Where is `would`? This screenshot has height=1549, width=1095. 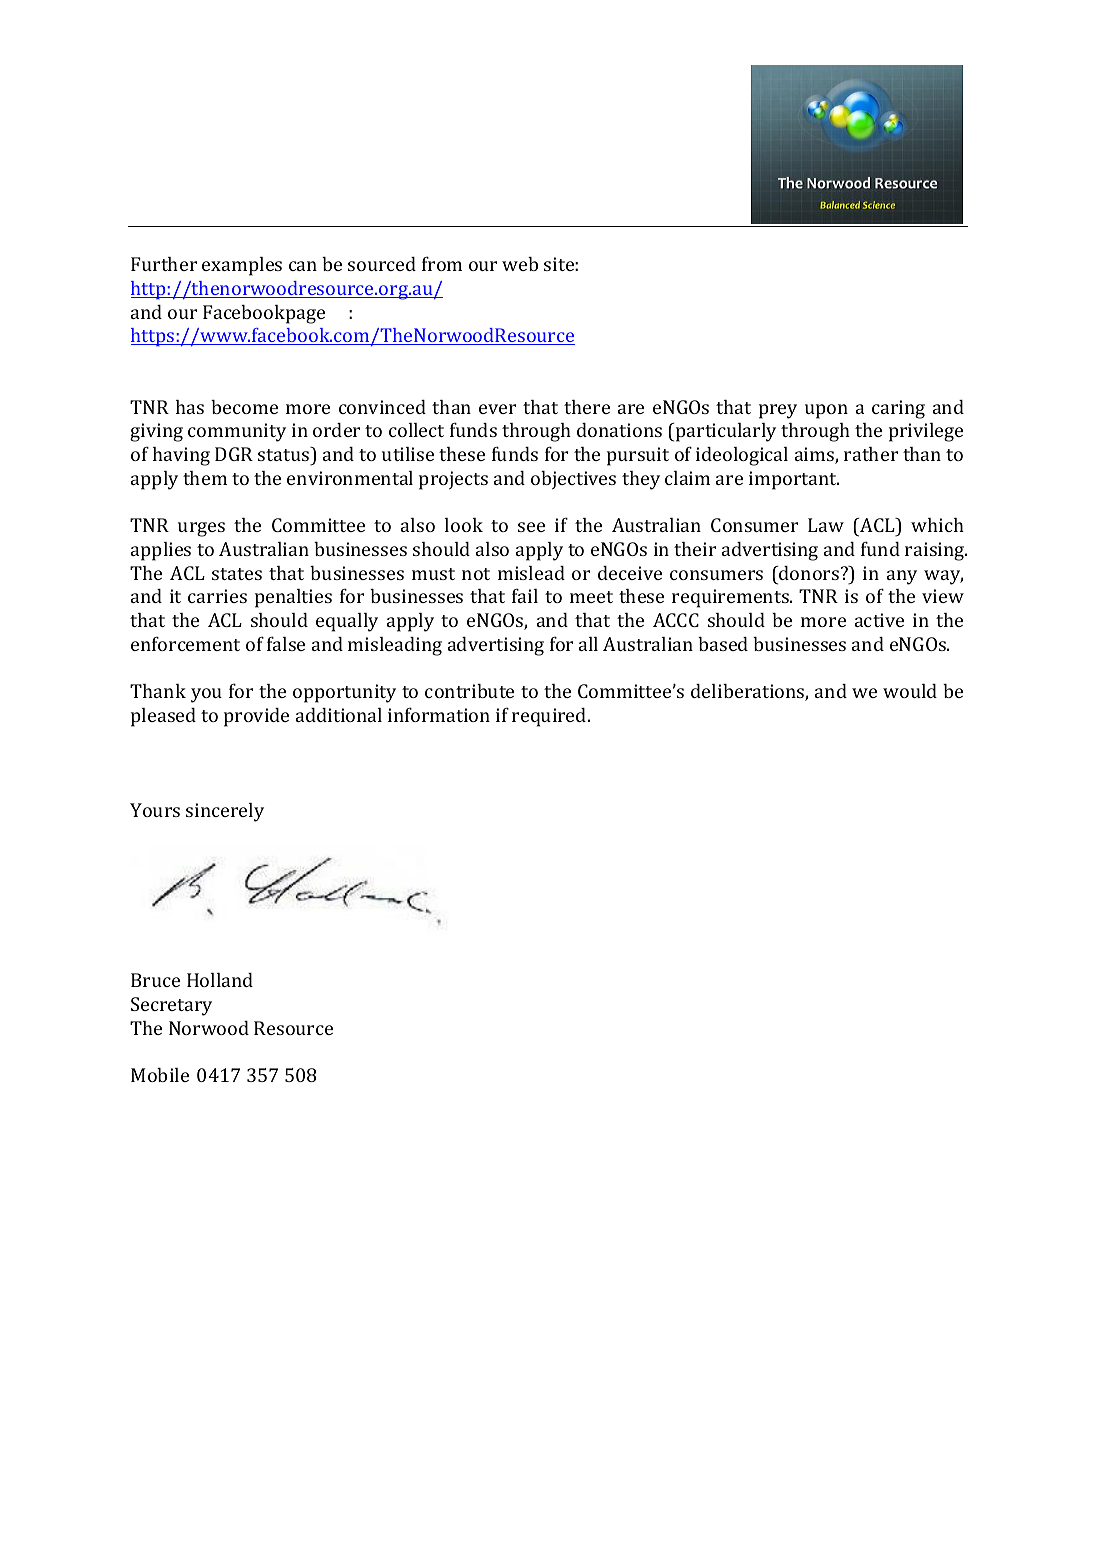
would is located at coordinates (910, 691).
